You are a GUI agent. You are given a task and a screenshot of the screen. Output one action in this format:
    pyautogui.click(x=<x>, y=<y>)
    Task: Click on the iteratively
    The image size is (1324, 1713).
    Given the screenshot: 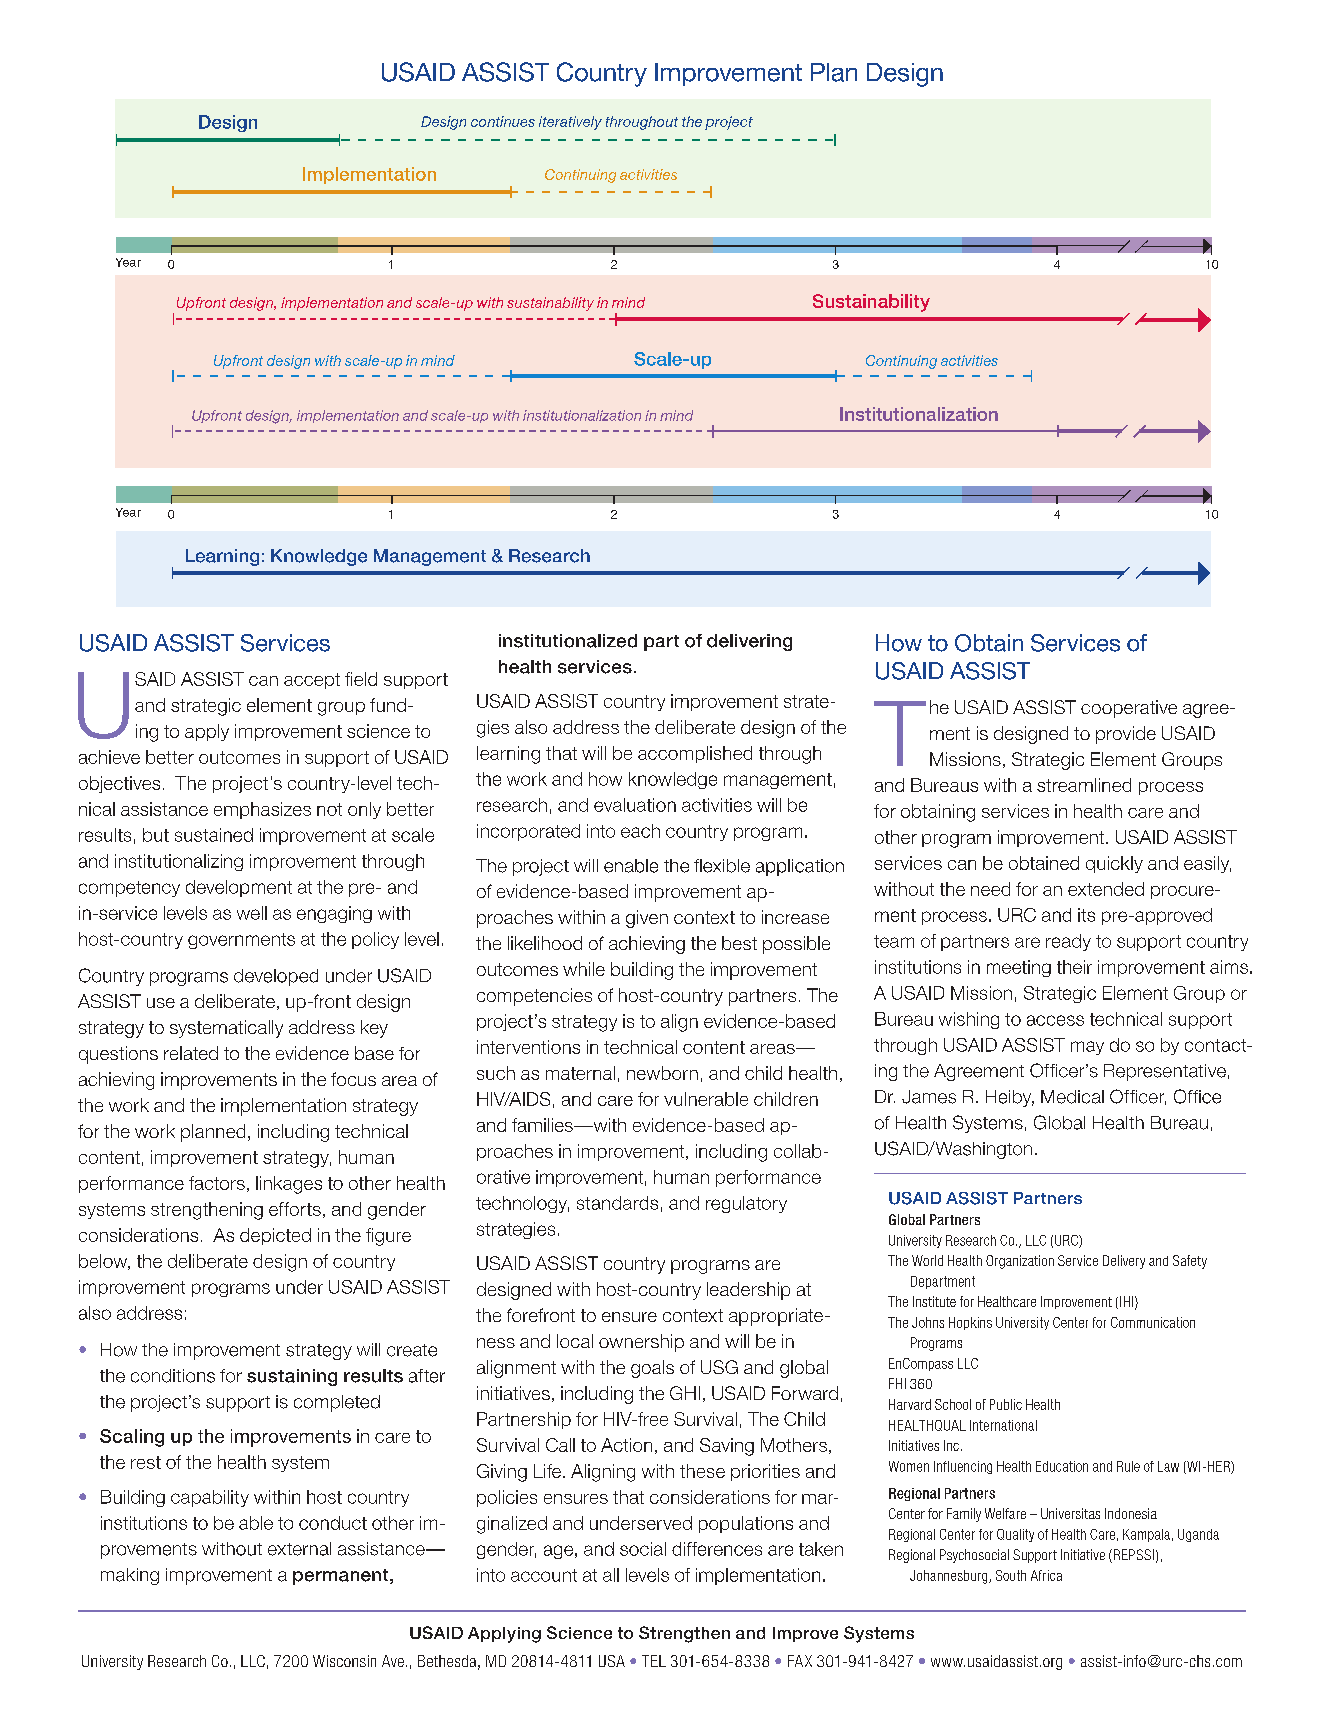 What is the action you would take?
    pyautogui.click(x=570, y=123)
